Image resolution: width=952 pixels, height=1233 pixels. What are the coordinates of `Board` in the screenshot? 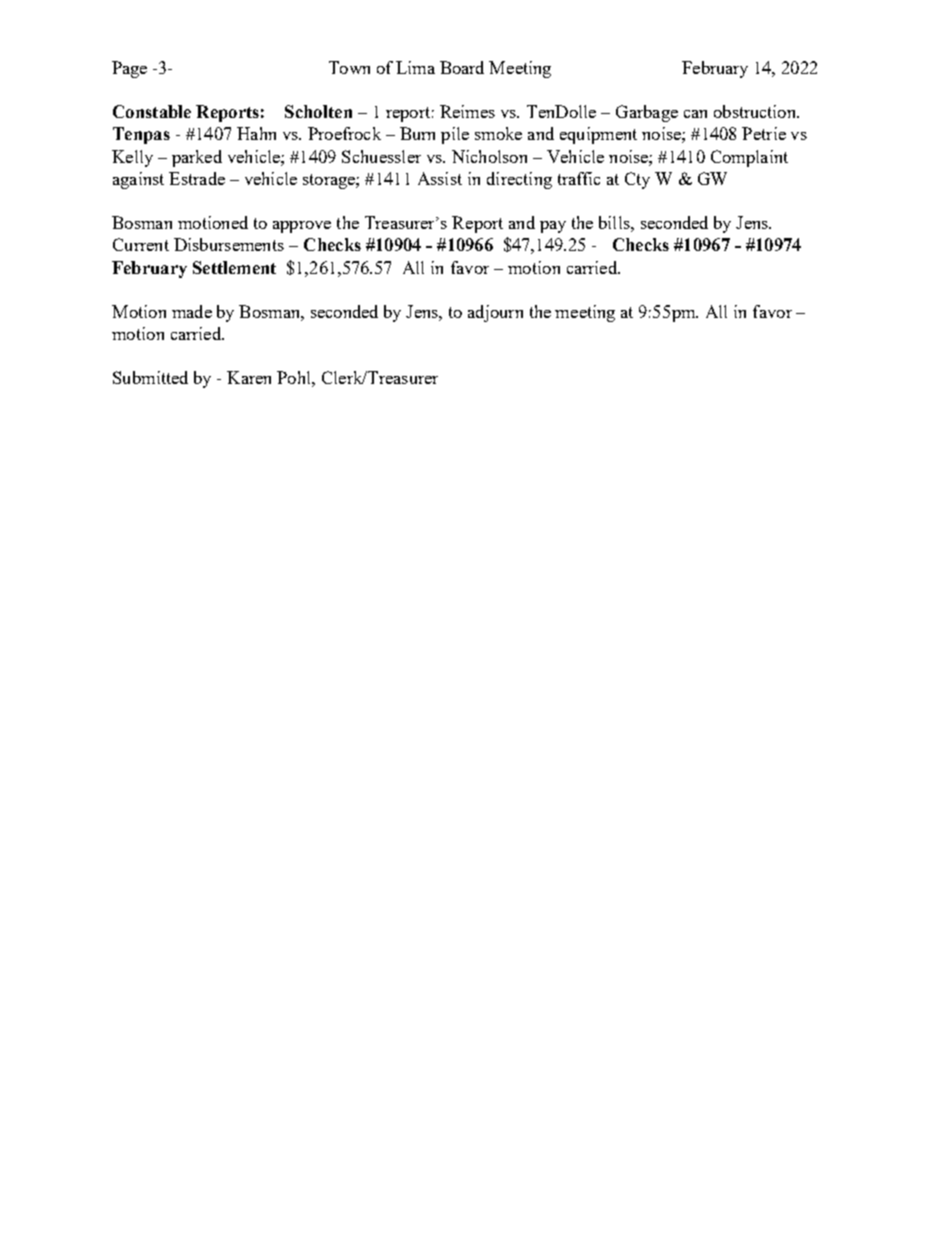 It's located at (462, 67).
